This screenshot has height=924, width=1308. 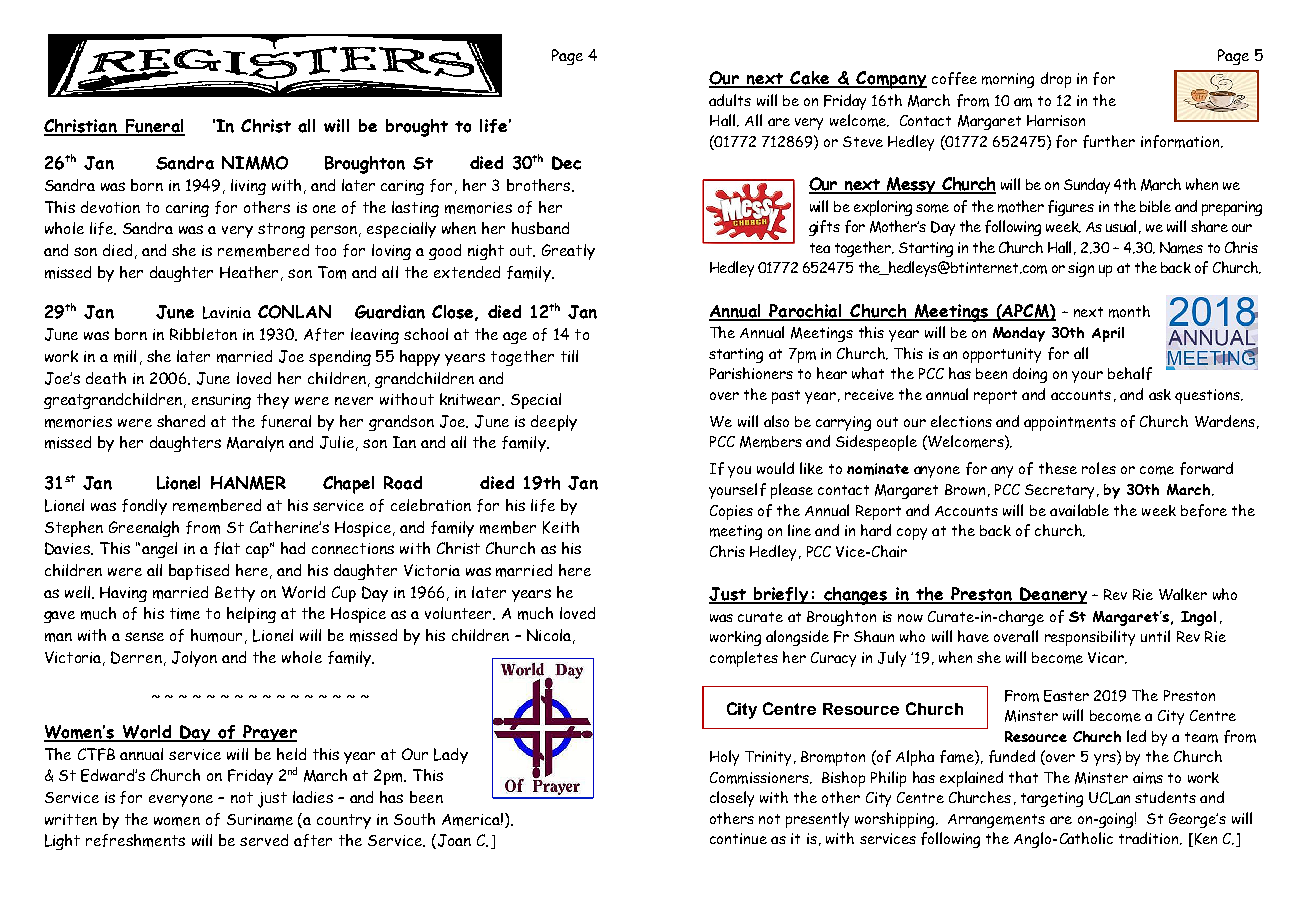 What do you see at coordinates (730, 100) in the screenshot?
I see `adults` at bounding box center [730, 100].
